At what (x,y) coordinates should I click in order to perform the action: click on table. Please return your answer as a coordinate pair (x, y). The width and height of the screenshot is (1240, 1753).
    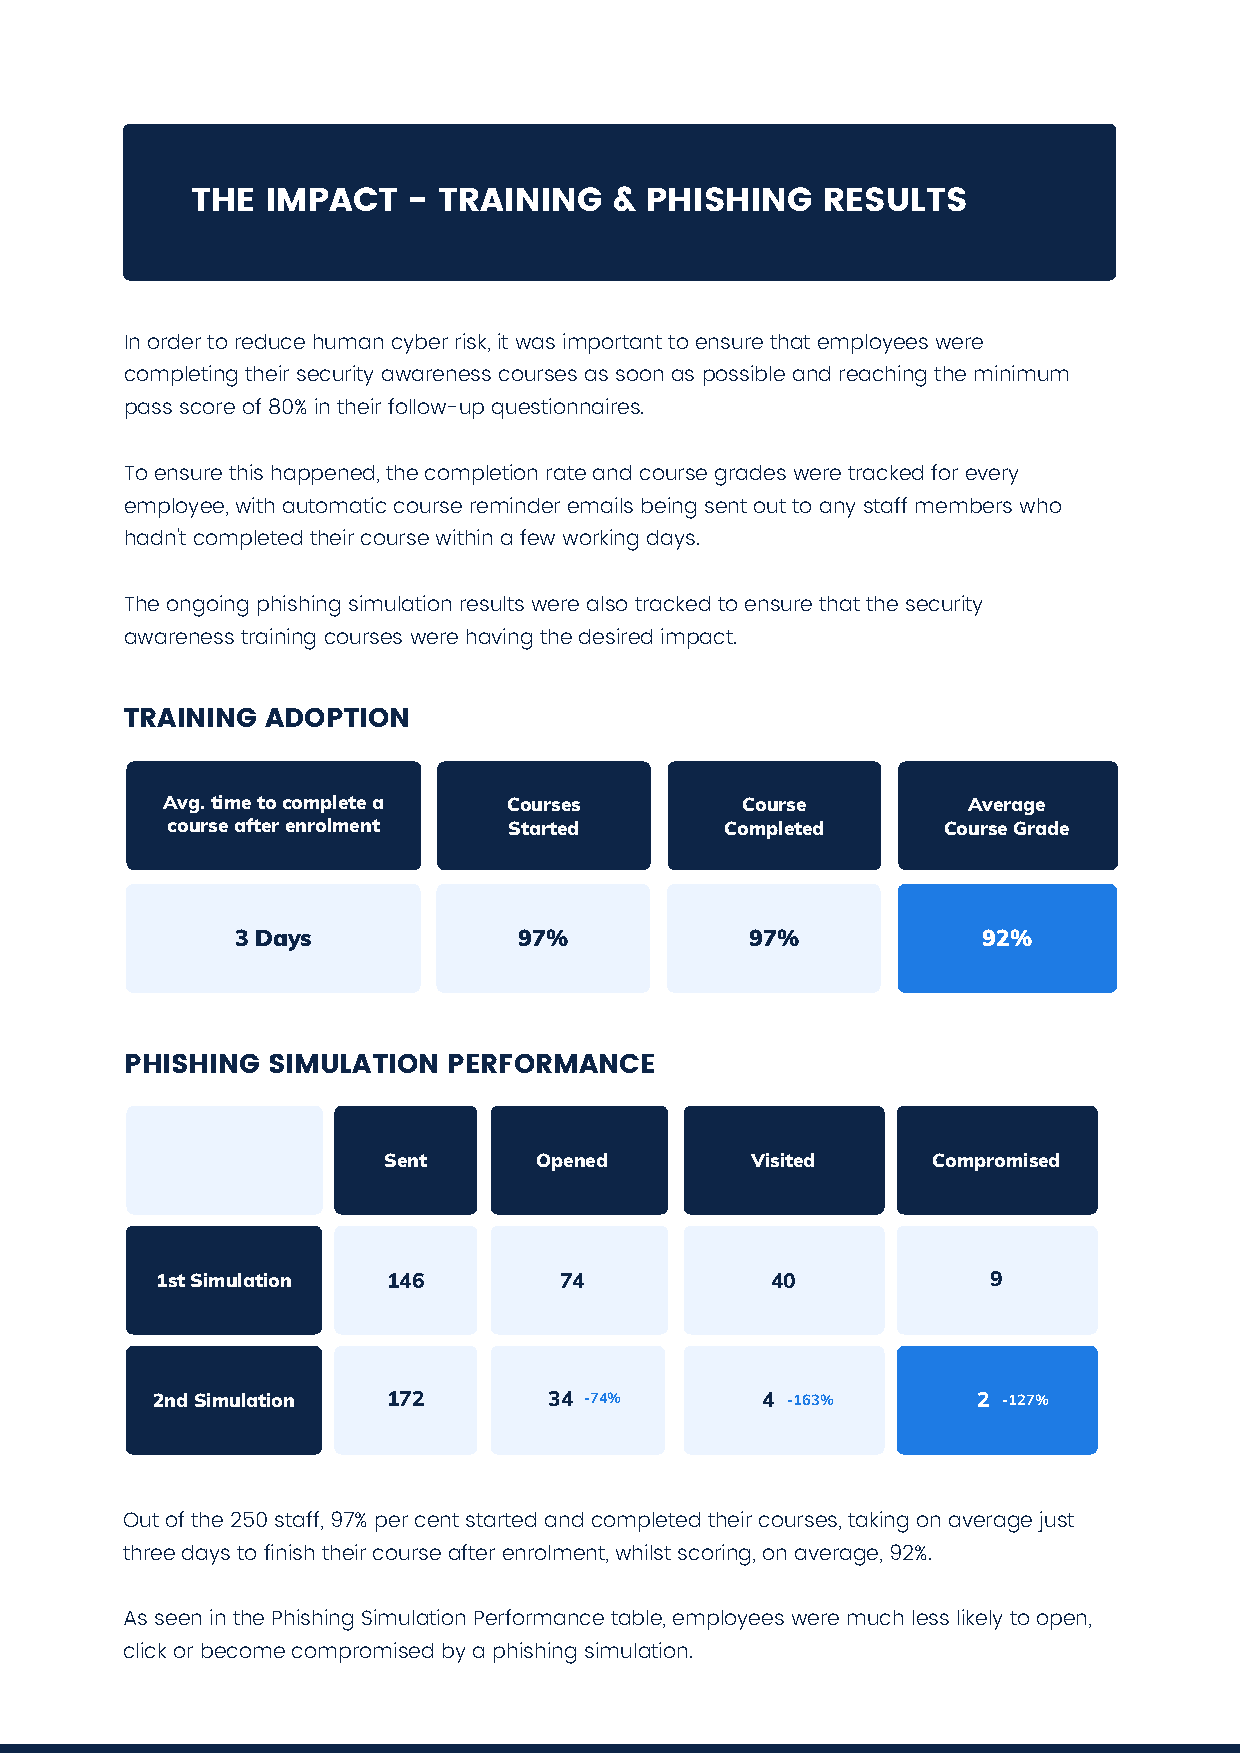
    Looking at the image, I should click on (638, 1619).
